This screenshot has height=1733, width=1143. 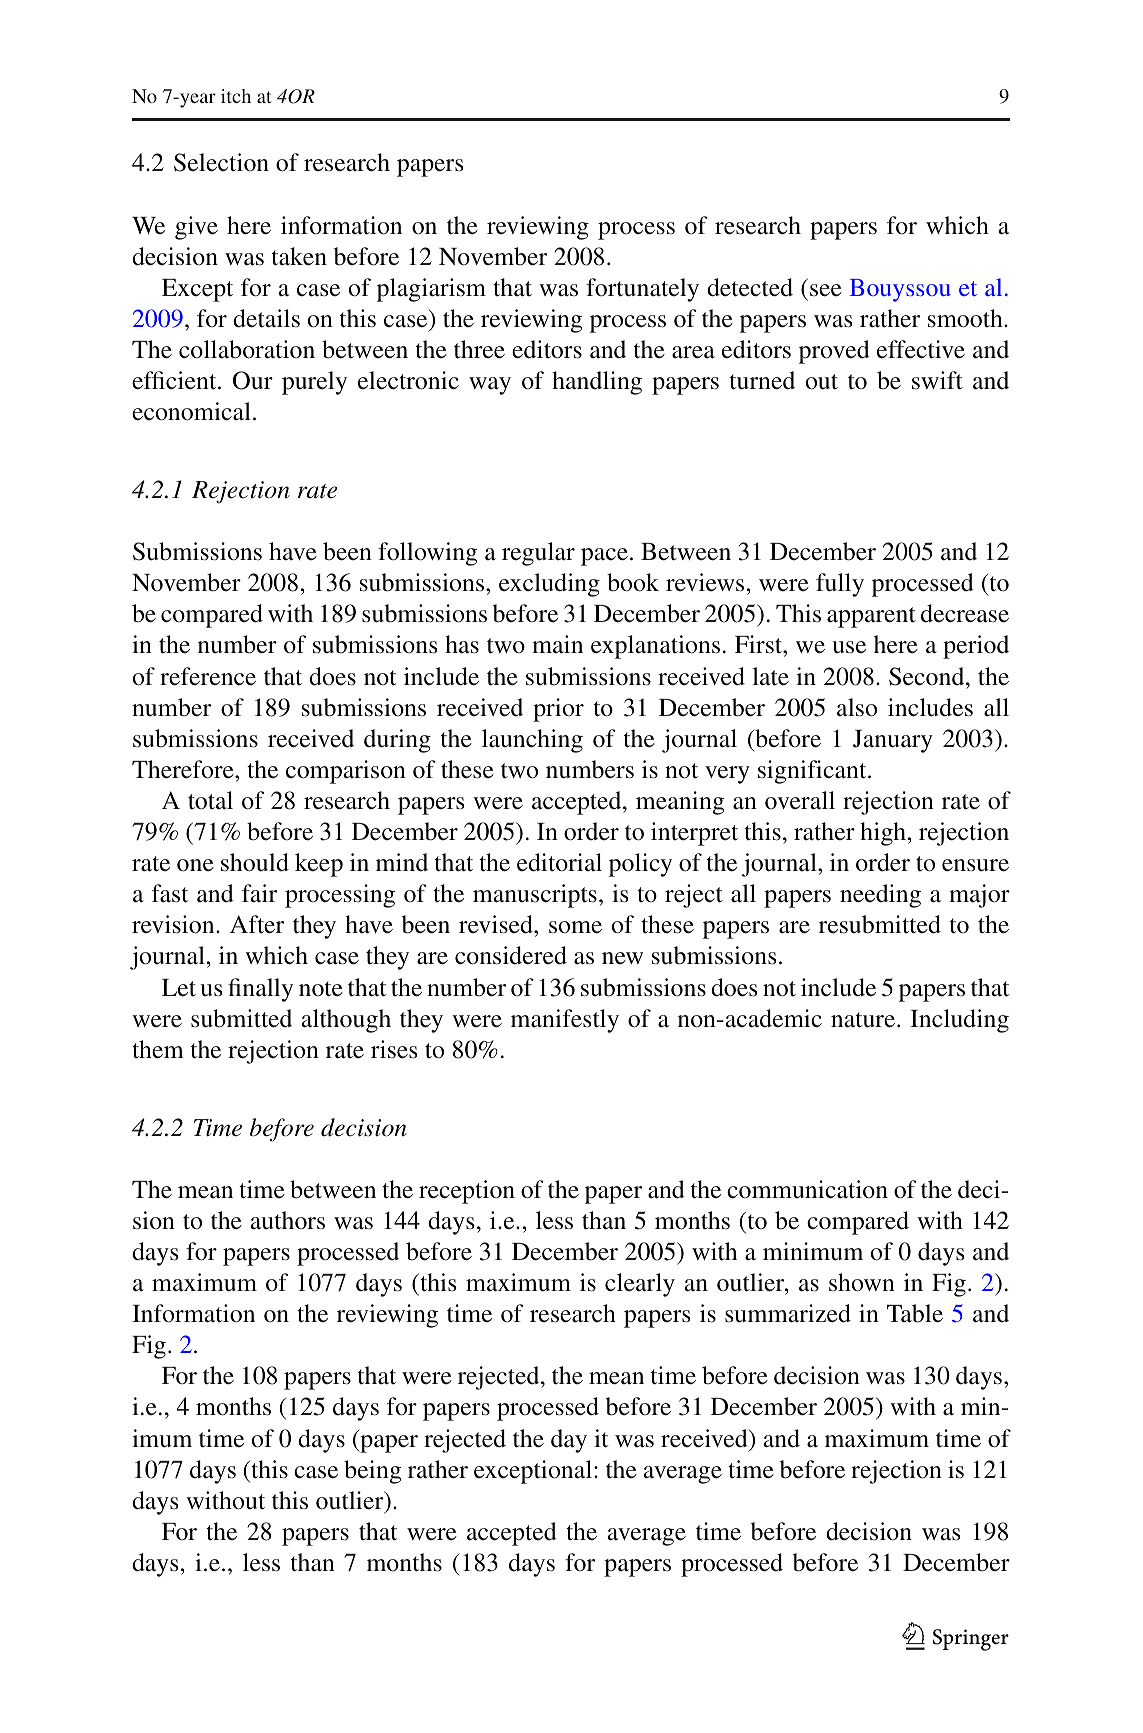 What do you see at coordinates (210, 800) in the screenshot?
I see `total` at bounding box center [210, 800].
